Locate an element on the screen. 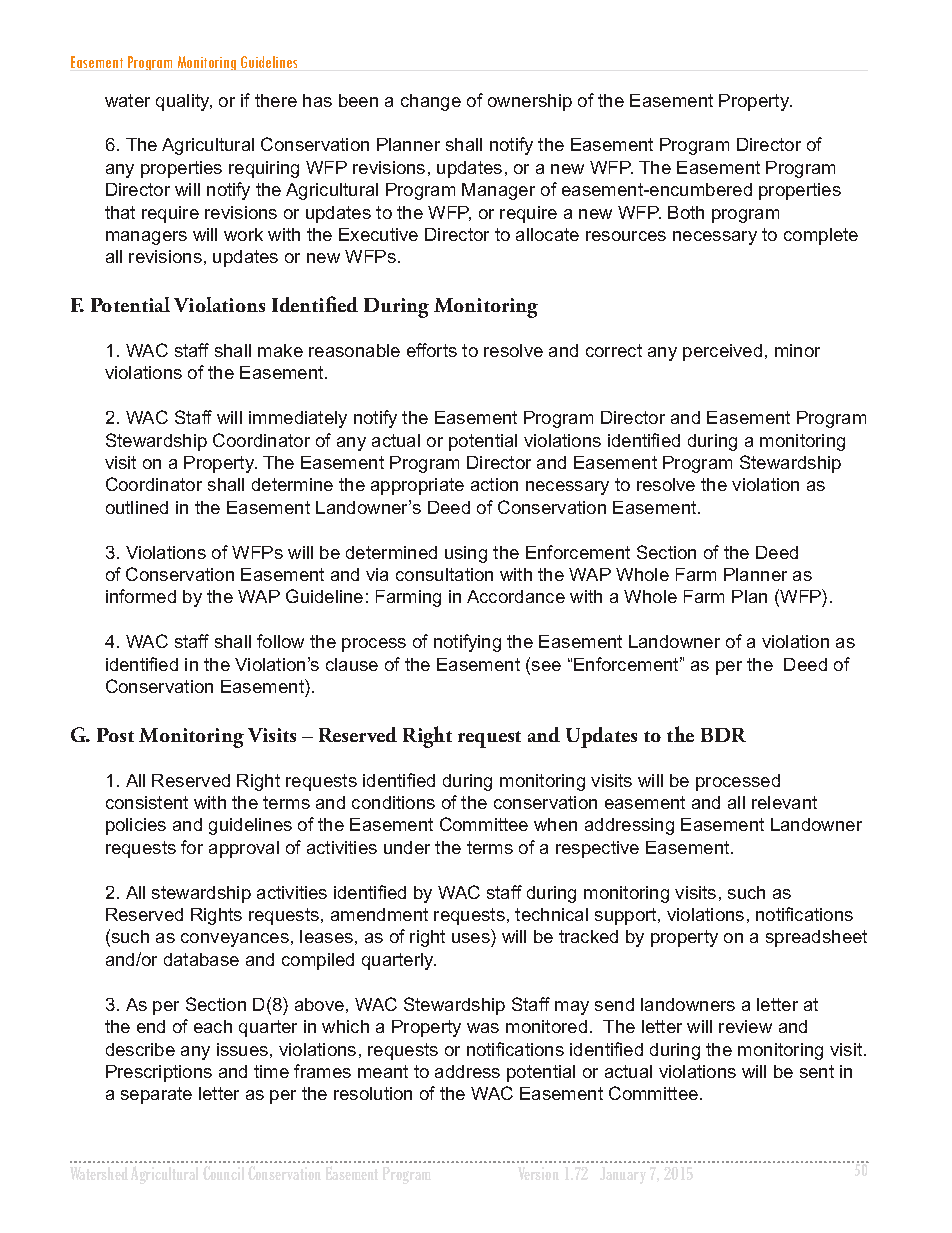  make is located at coordinates (280, 350).
